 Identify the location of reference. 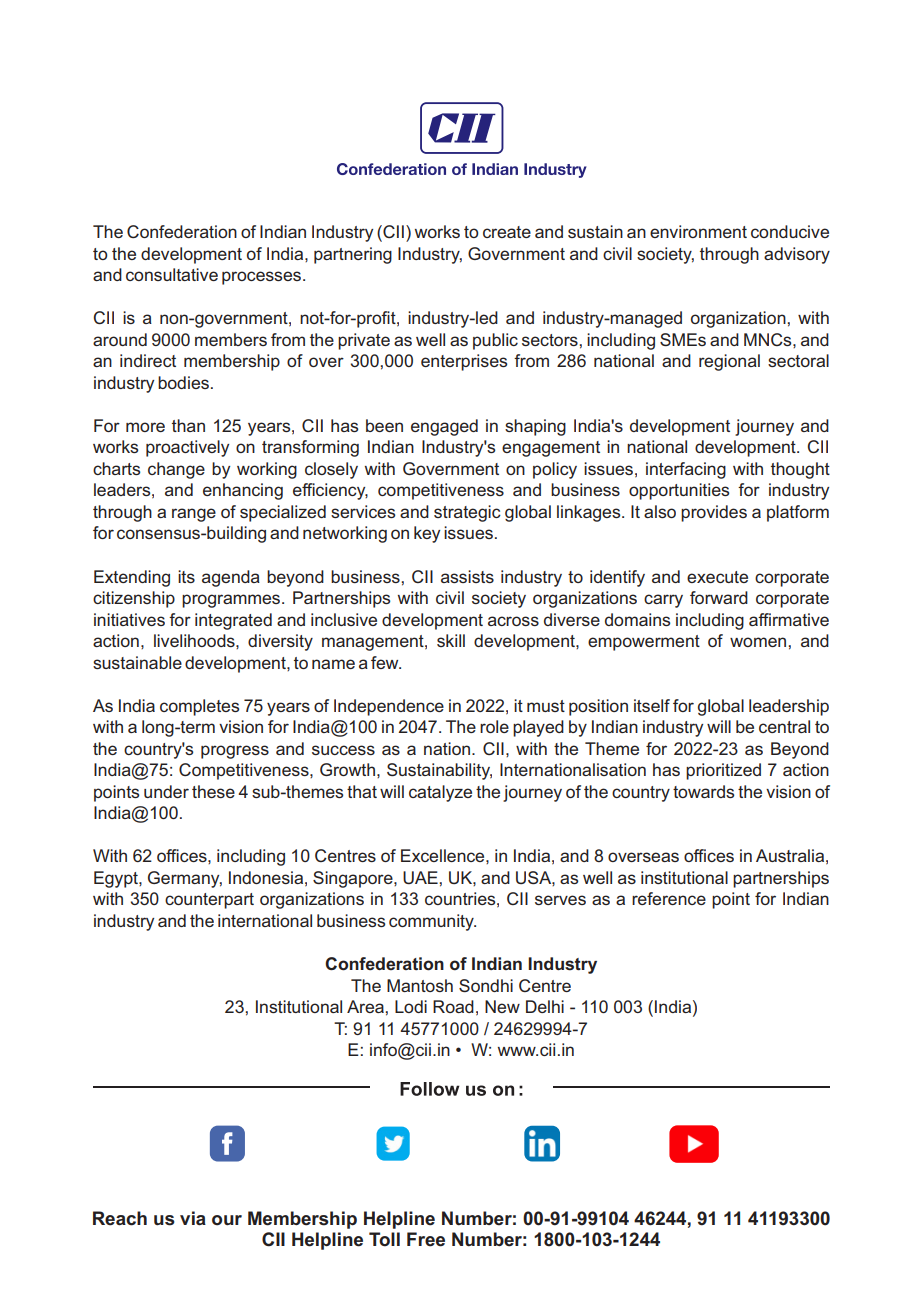
(669, 898).
